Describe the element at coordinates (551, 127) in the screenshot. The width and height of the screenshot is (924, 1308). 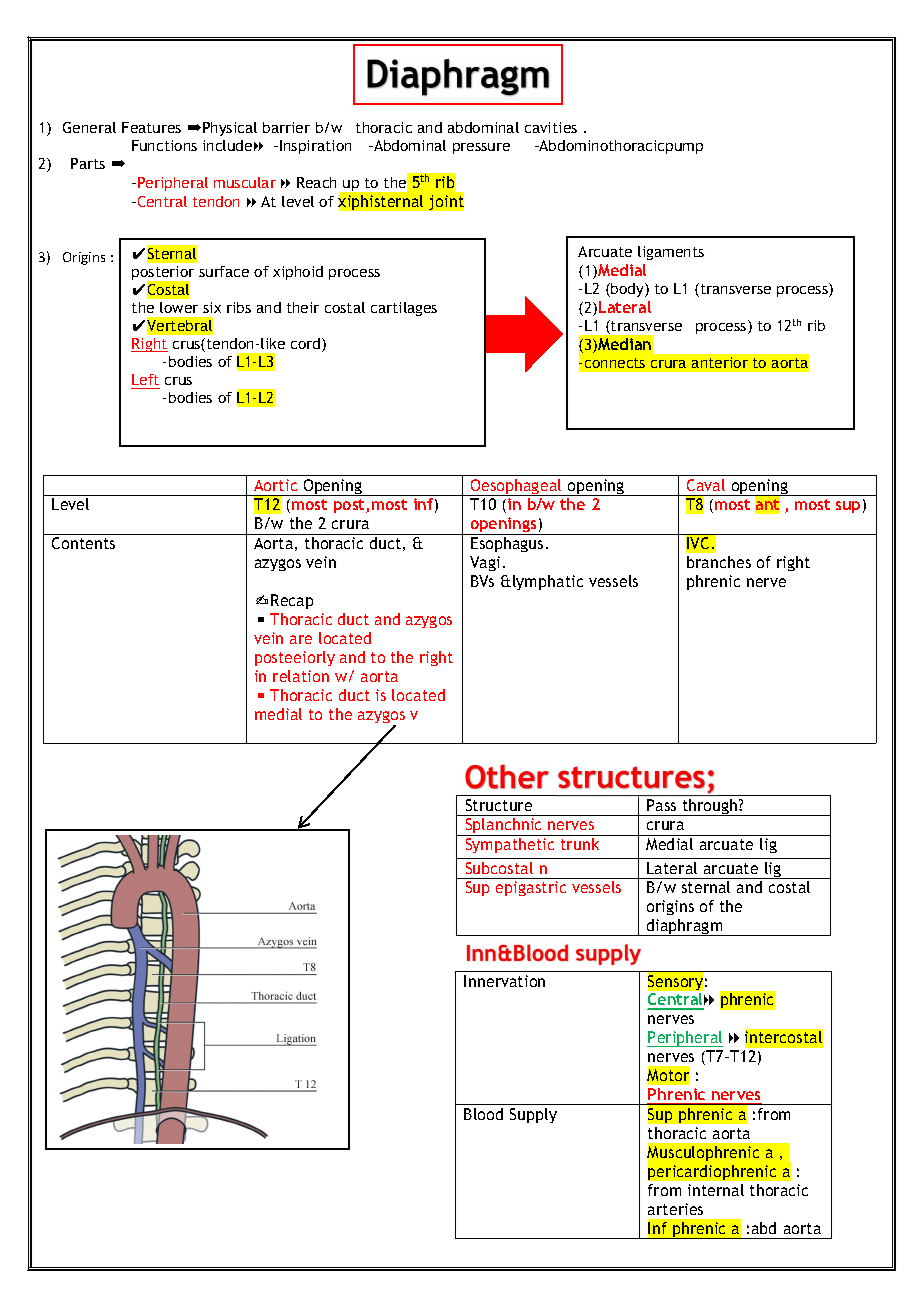
I see `cavities` at that location.
